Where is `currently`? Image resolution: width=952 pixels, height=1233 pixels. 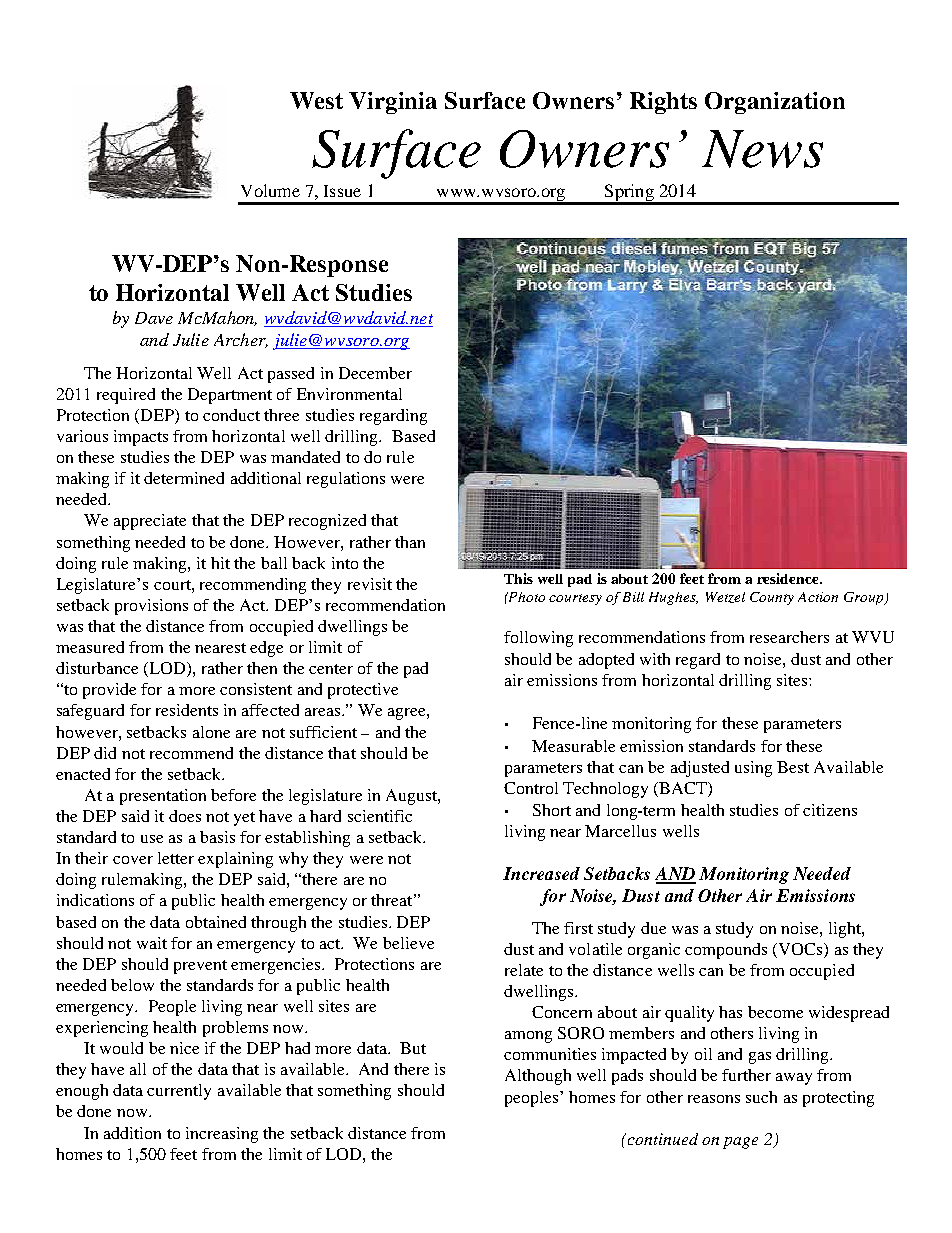 currently is located at coordinates (179, 1092).
